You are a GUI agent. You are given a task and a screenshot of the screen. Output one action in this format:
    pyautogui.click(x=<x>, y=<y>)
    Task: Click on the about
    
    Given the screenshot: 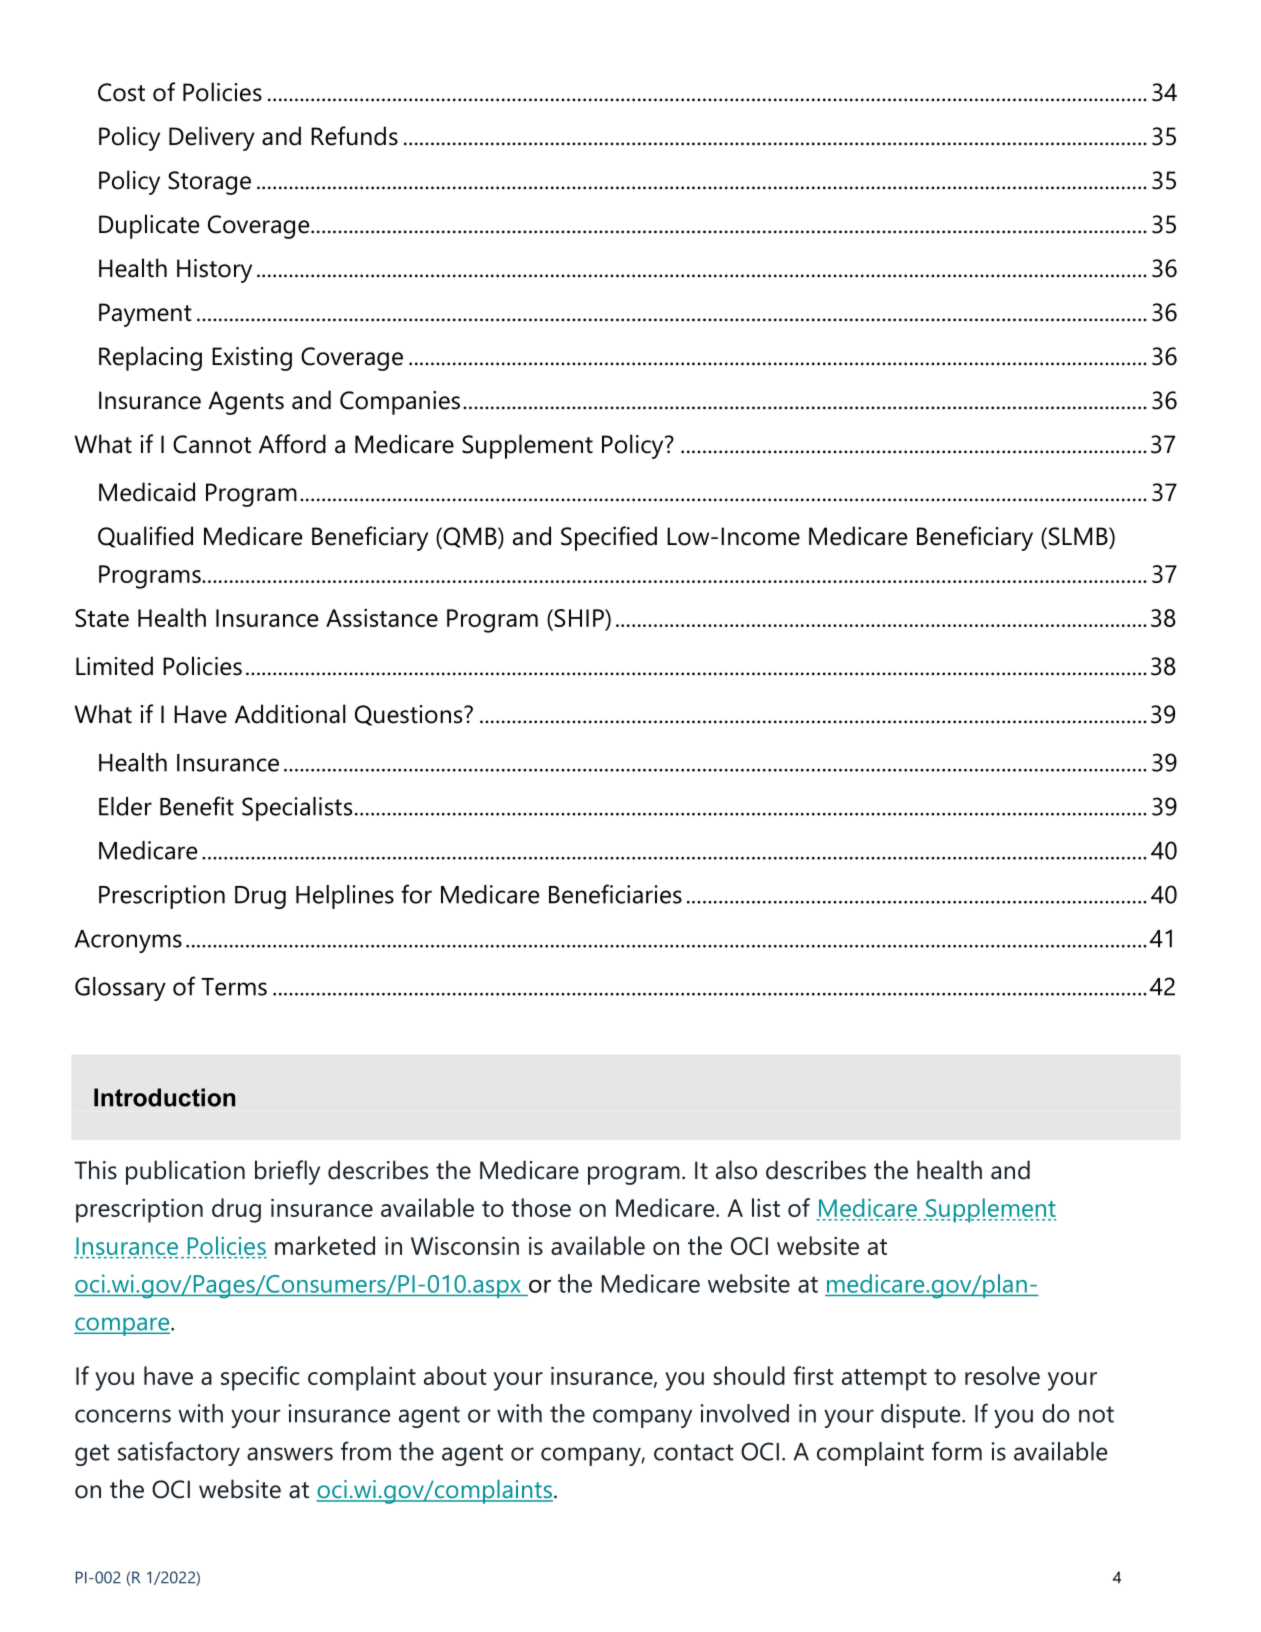 What is the action you would take?
    pyautogui.click(x=455, y=1375)
